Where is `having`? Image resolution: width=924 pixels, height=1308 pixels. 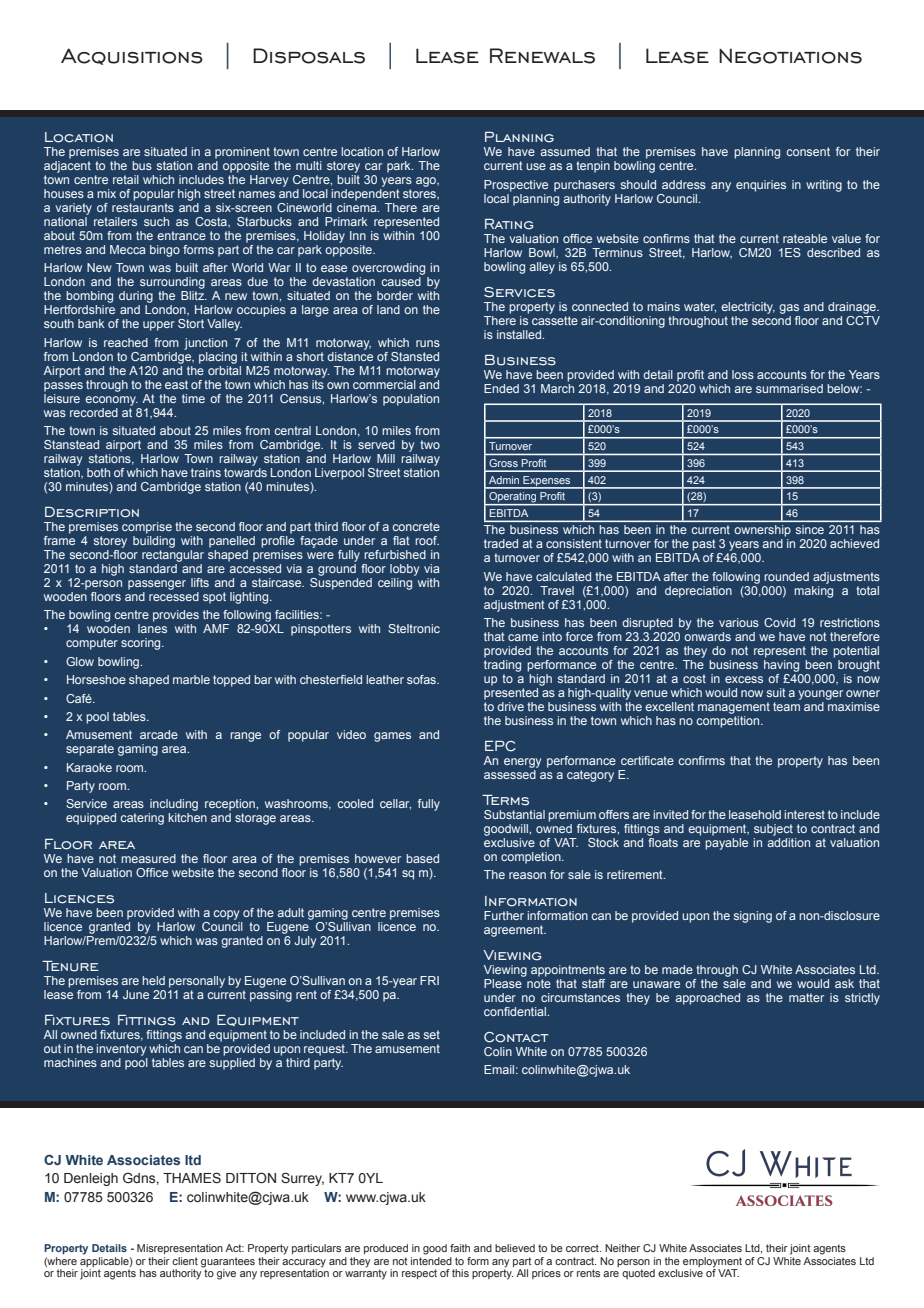
having is located at coordinates (781, 666).
